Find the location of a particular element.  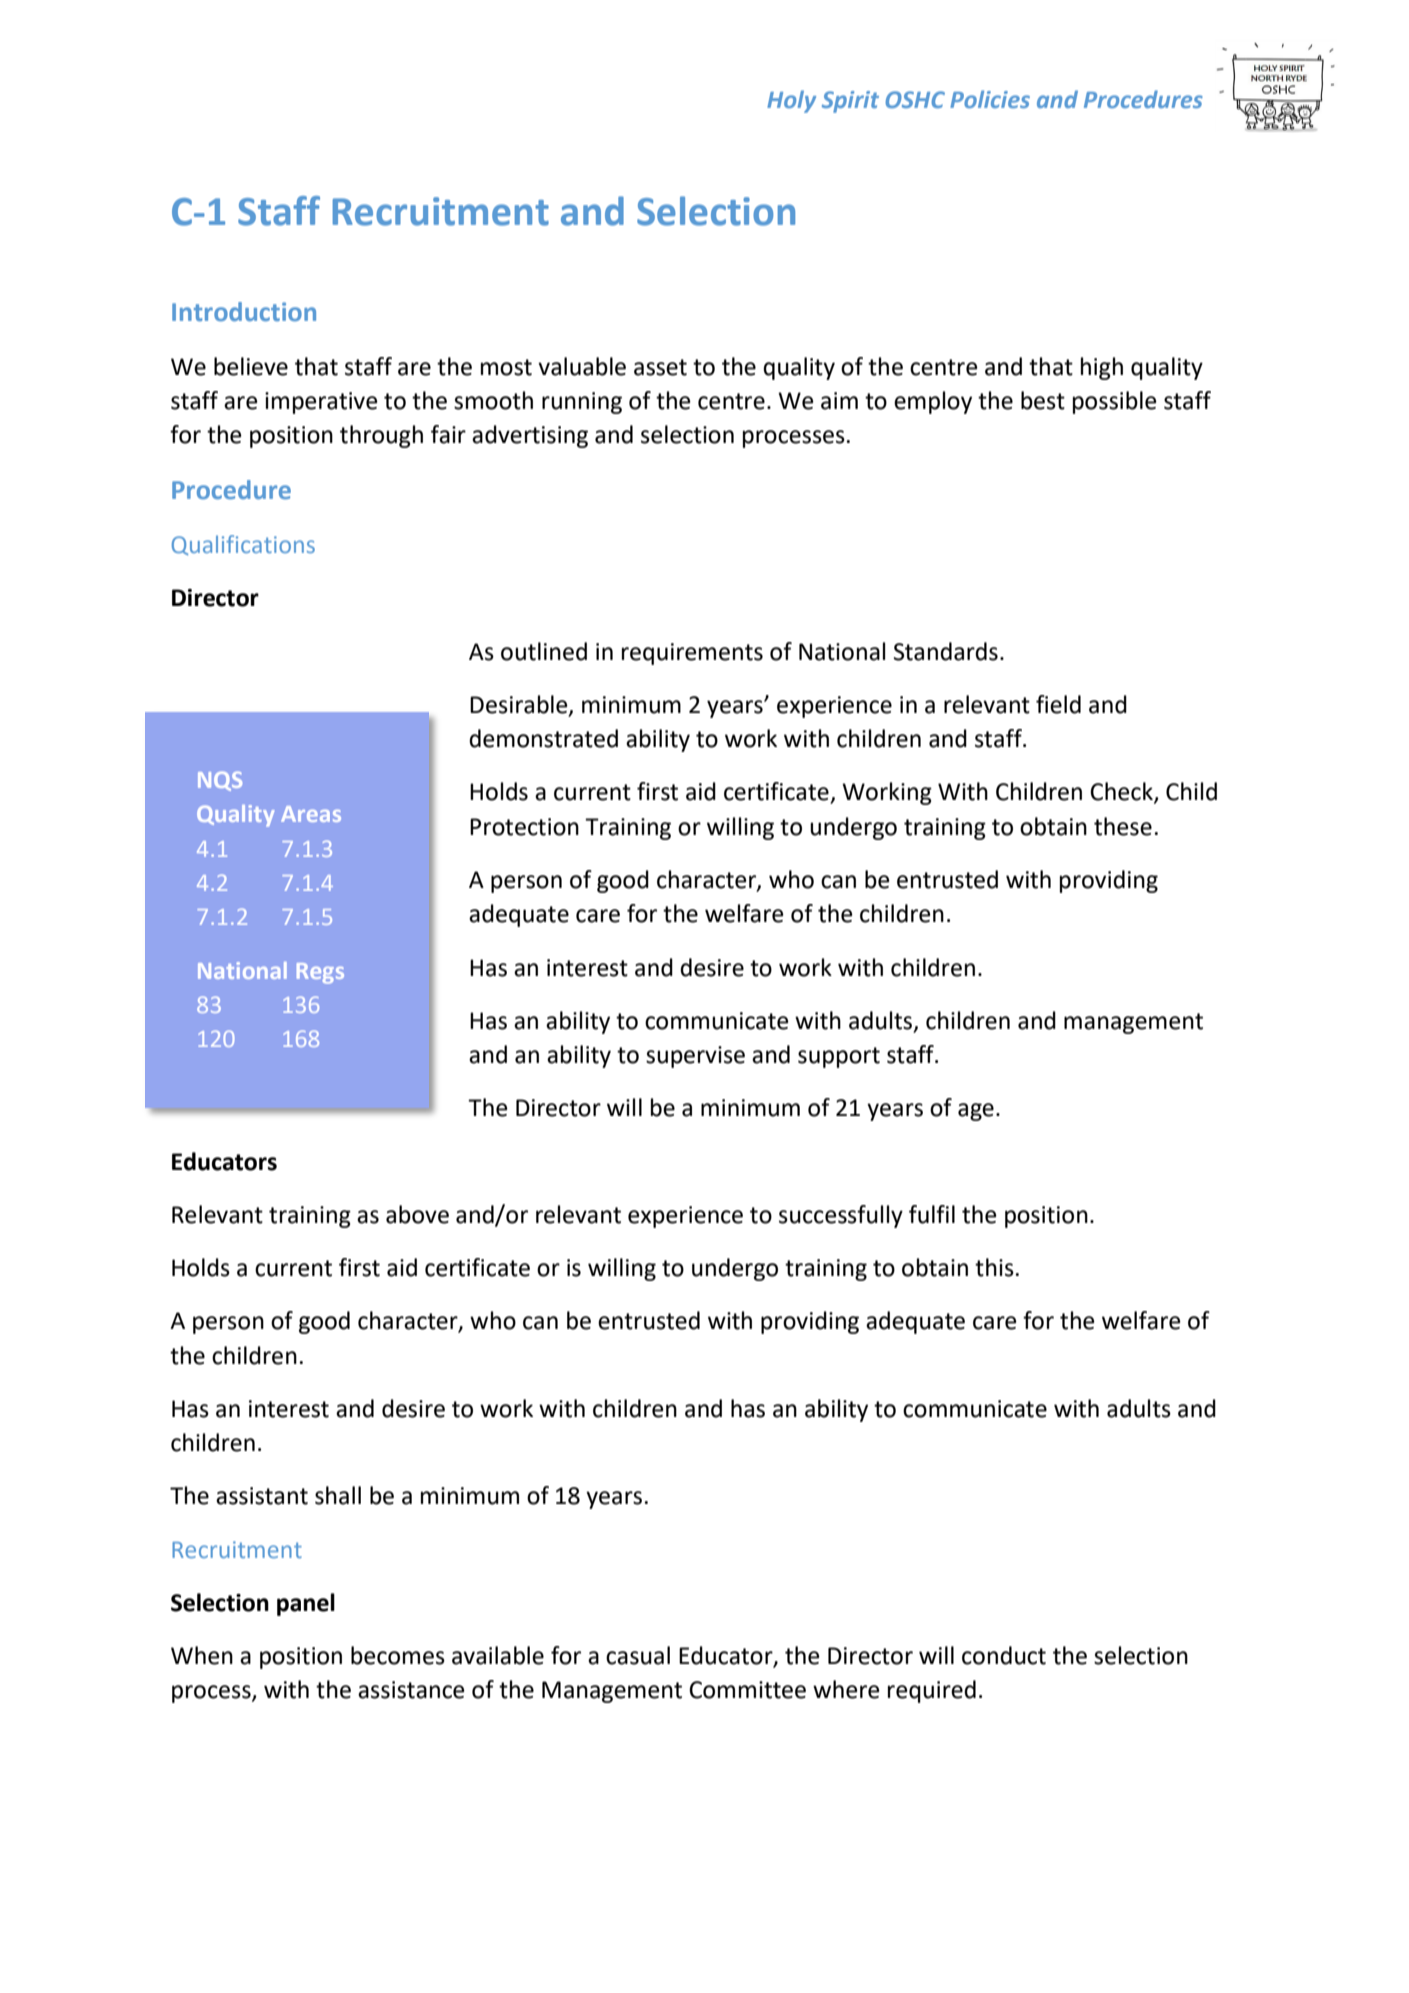

Holy is located at coordinates (791, 101).
